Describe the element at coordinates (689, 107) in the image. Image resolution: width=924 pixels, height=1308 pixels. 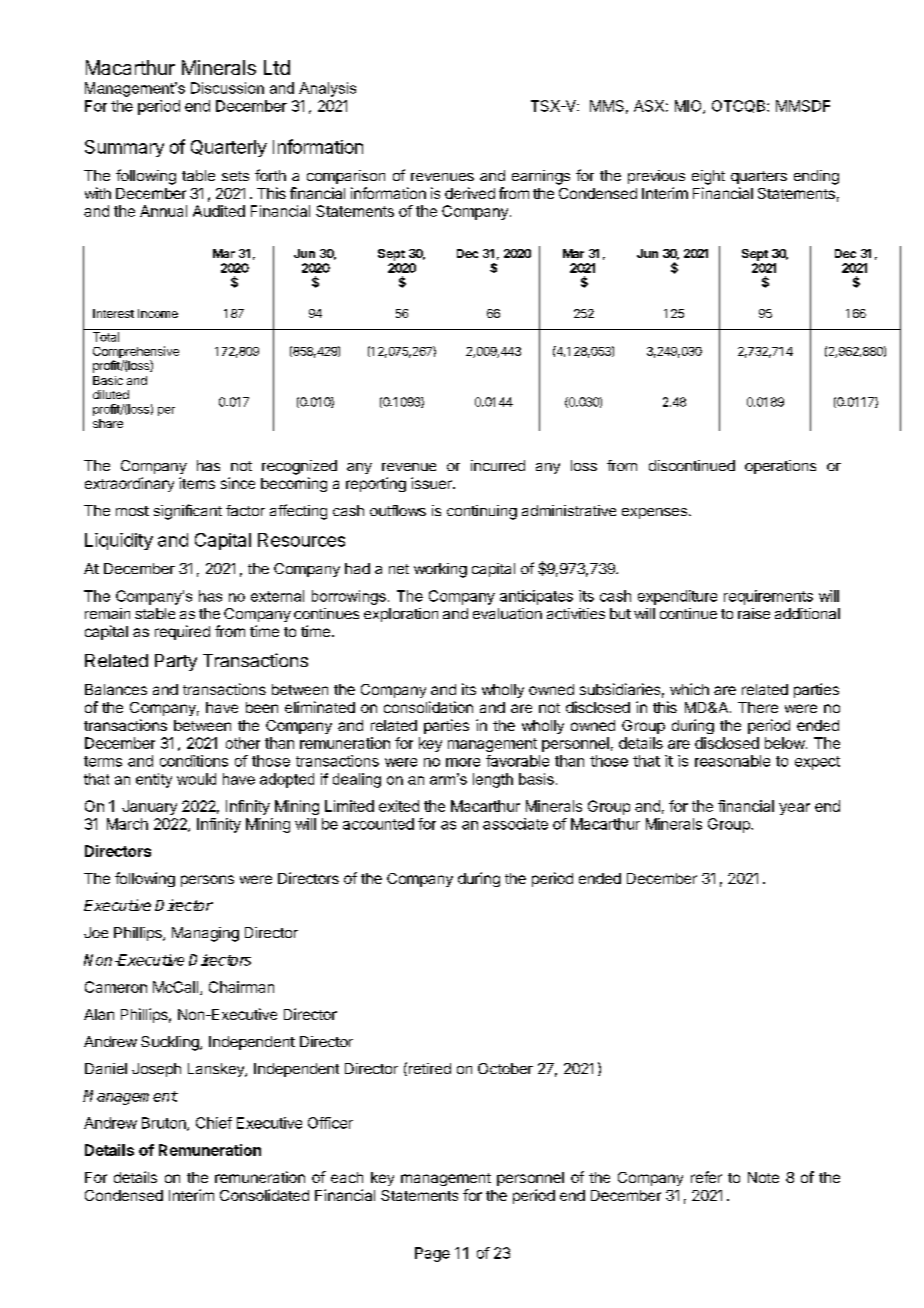
I see `MIO` at that location.
